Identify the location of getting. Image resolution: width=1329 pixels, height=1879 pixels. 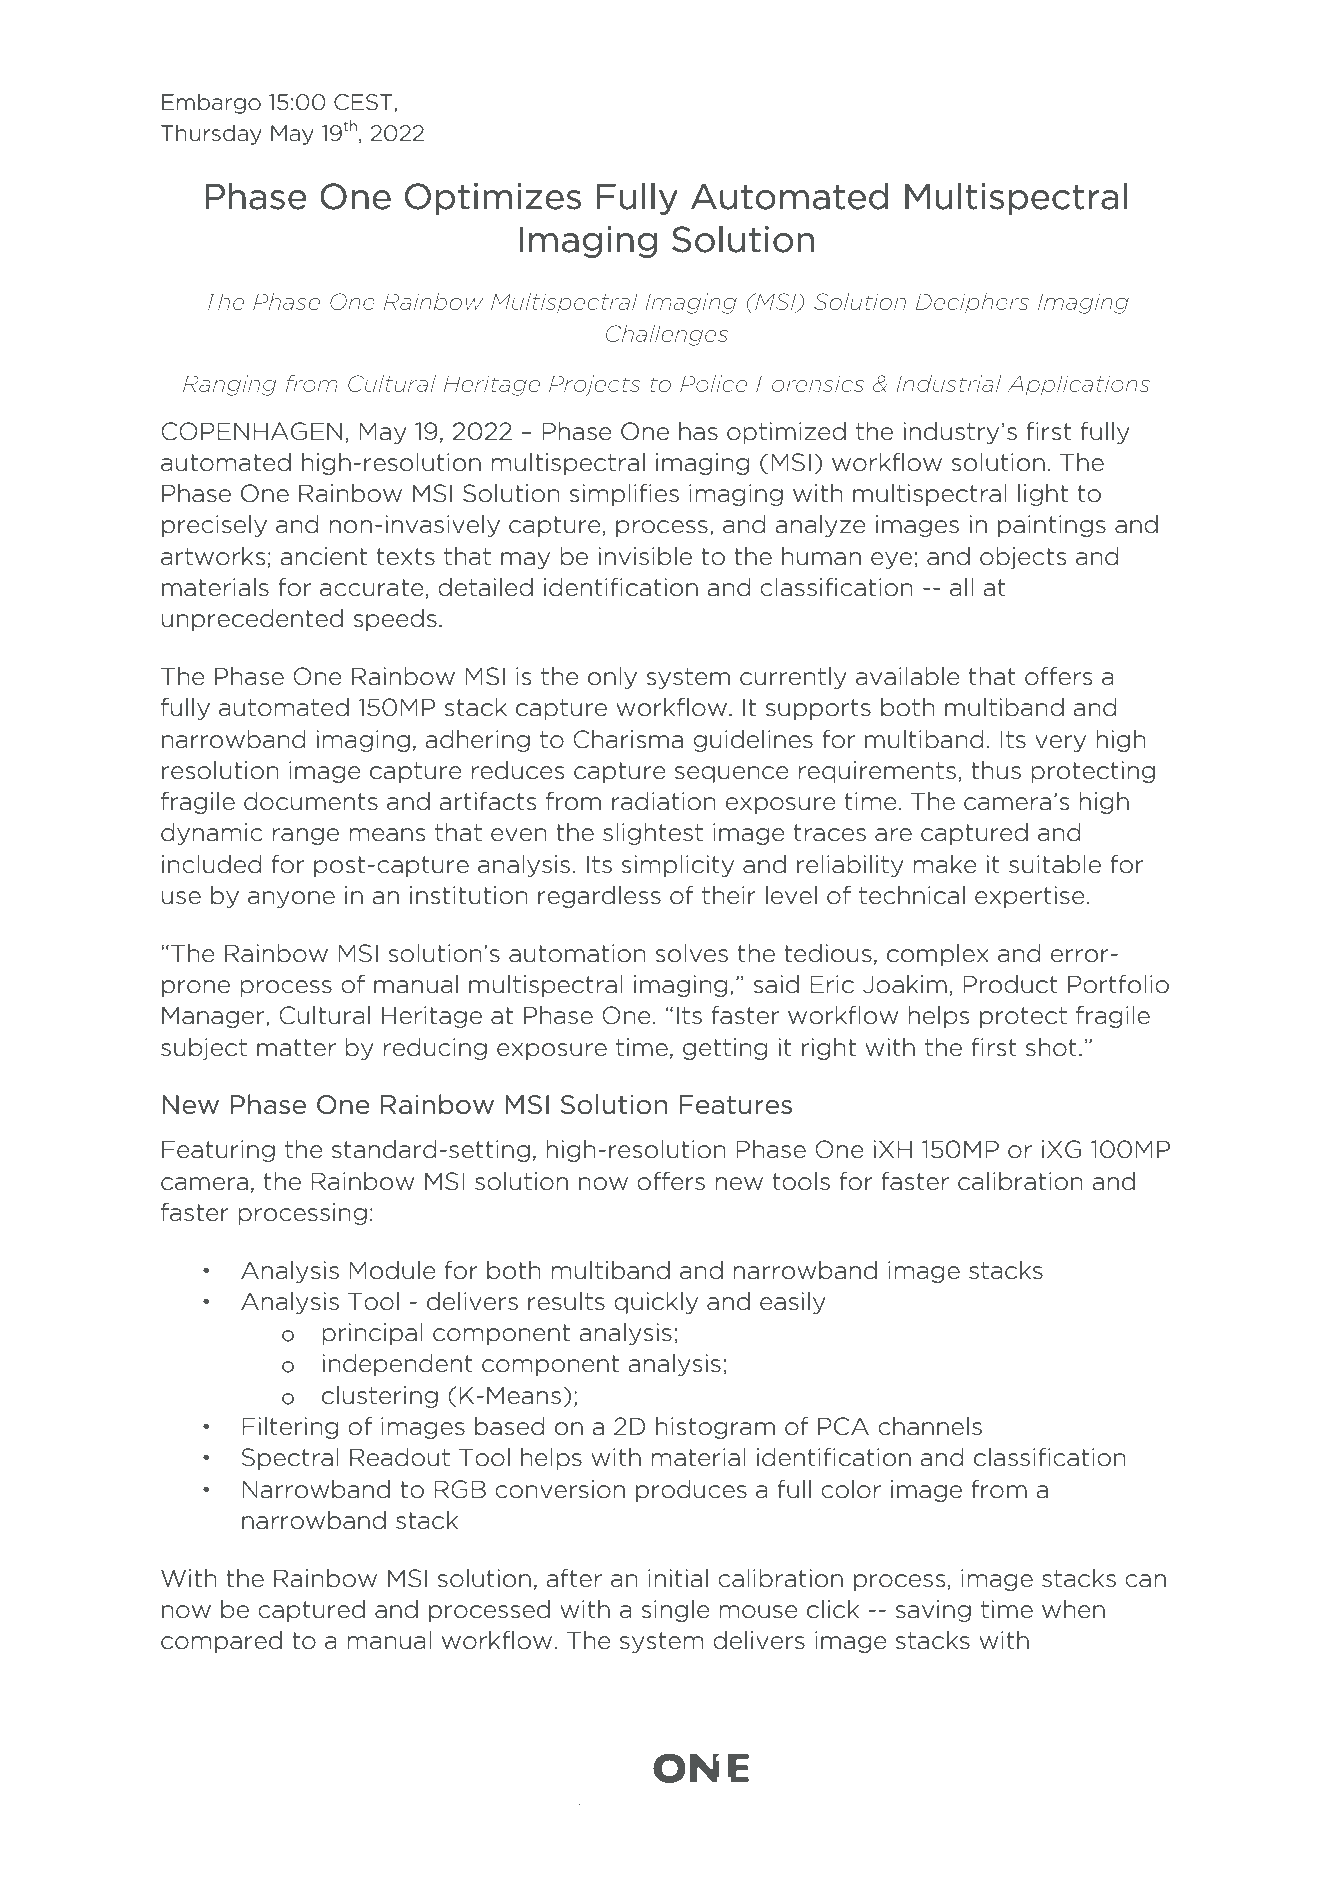
(725, 1049).
